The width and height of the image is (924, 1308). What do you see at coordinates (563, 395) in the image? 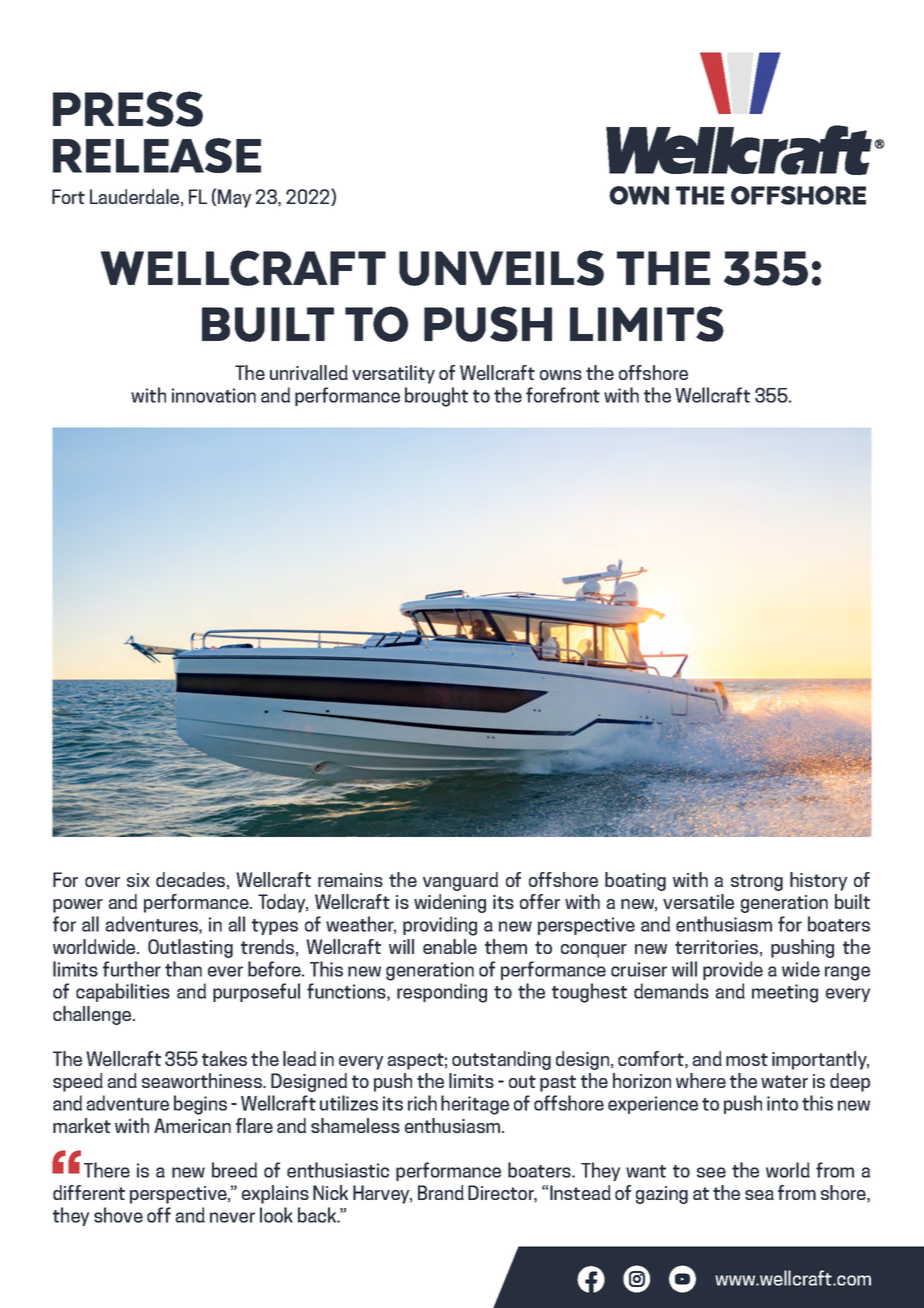
I see `forefront` at bounding box center [563, 395].
